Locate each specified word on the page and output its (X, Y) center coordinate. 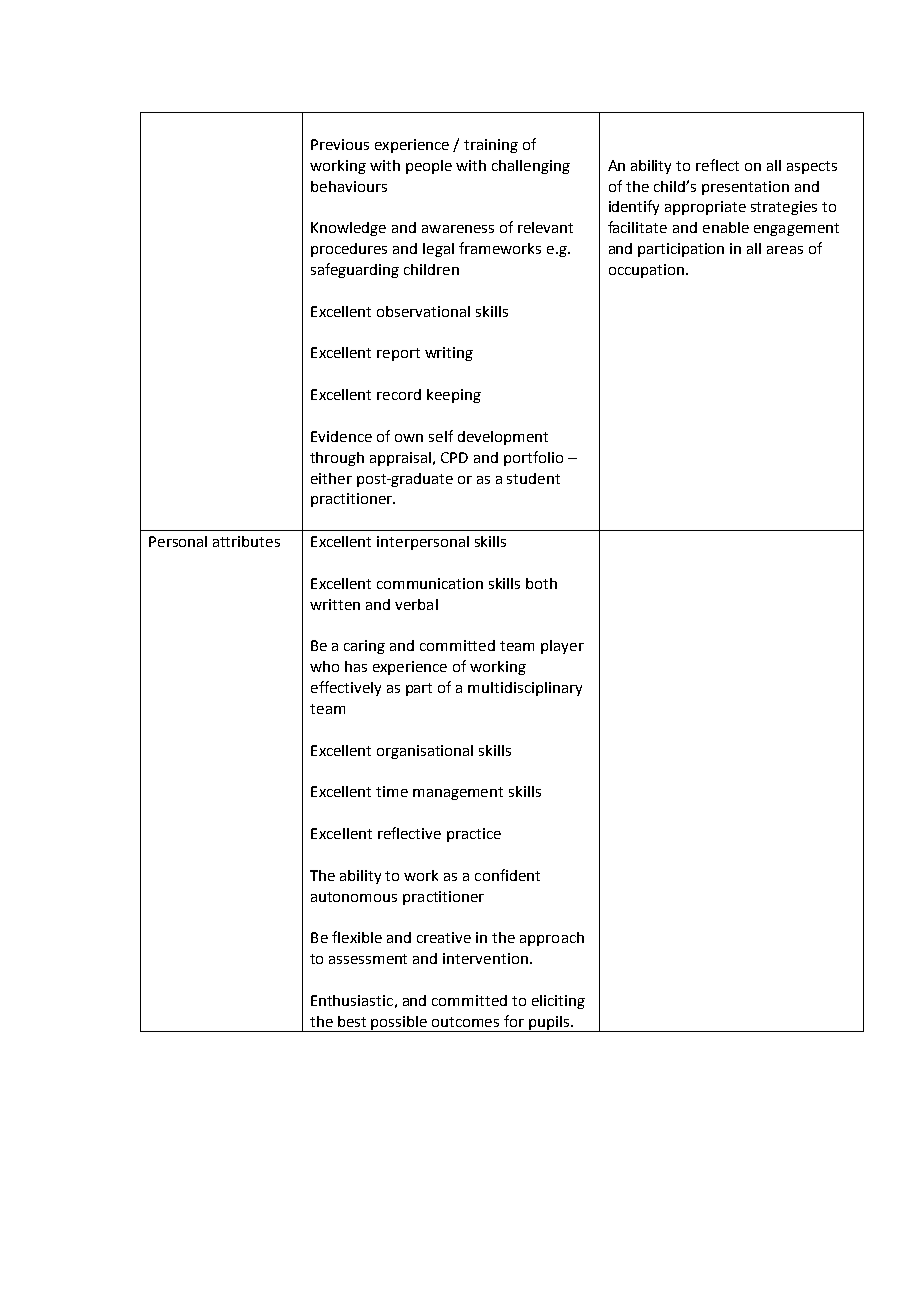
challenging (531, 167)
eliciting (558, 1002)
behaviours (349, 186)
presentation (745, 188)
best (352, 1021)
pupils (549, 1024)
